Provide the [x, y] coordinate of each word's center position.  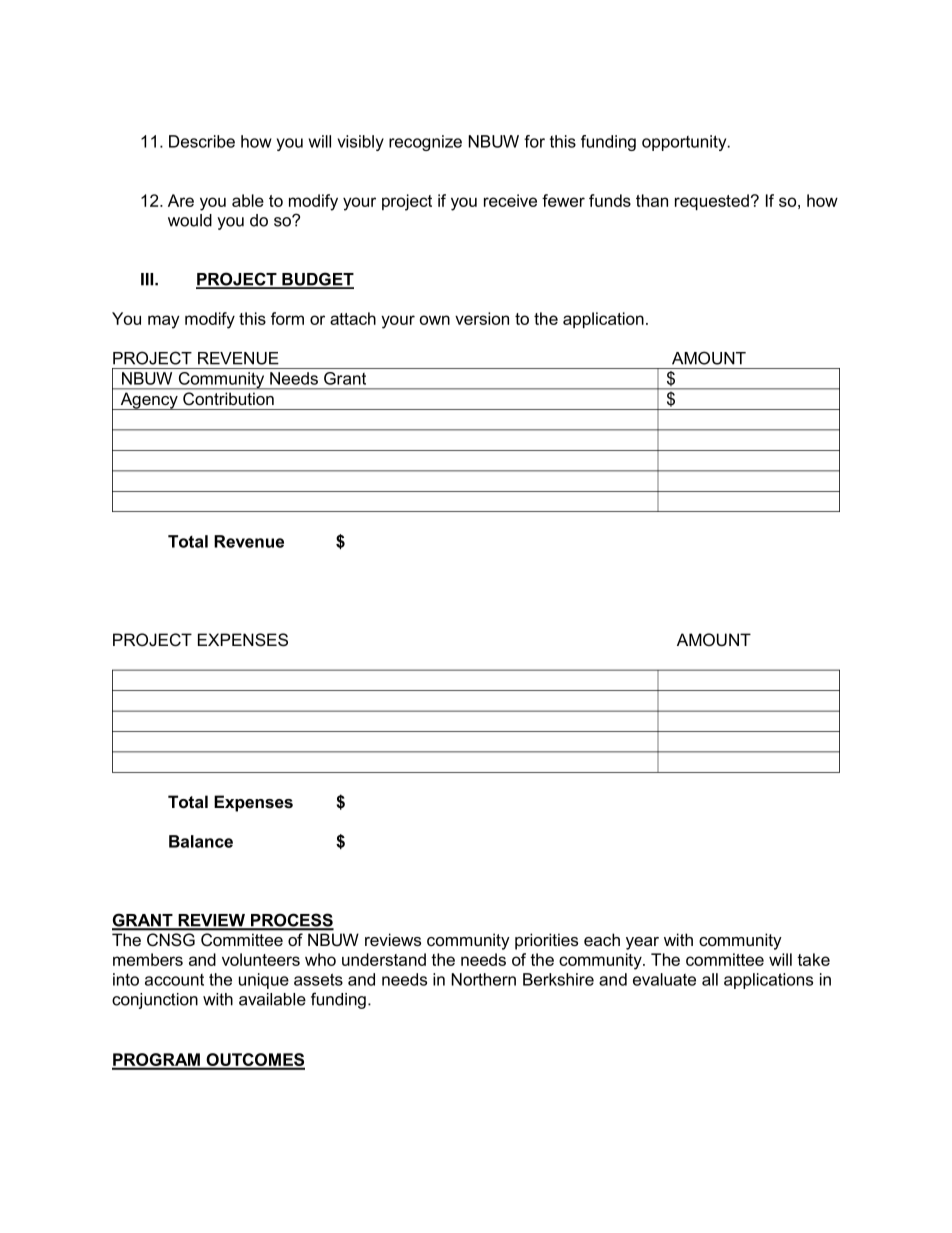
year [642, 943]
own [435, 320]
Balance [201, 841]
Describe [202, 141]
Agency [149, 401]
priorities [546, 941]
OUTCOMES [254, 1061]
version [482, 318]
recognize [425, 143]
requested [712, 202]
